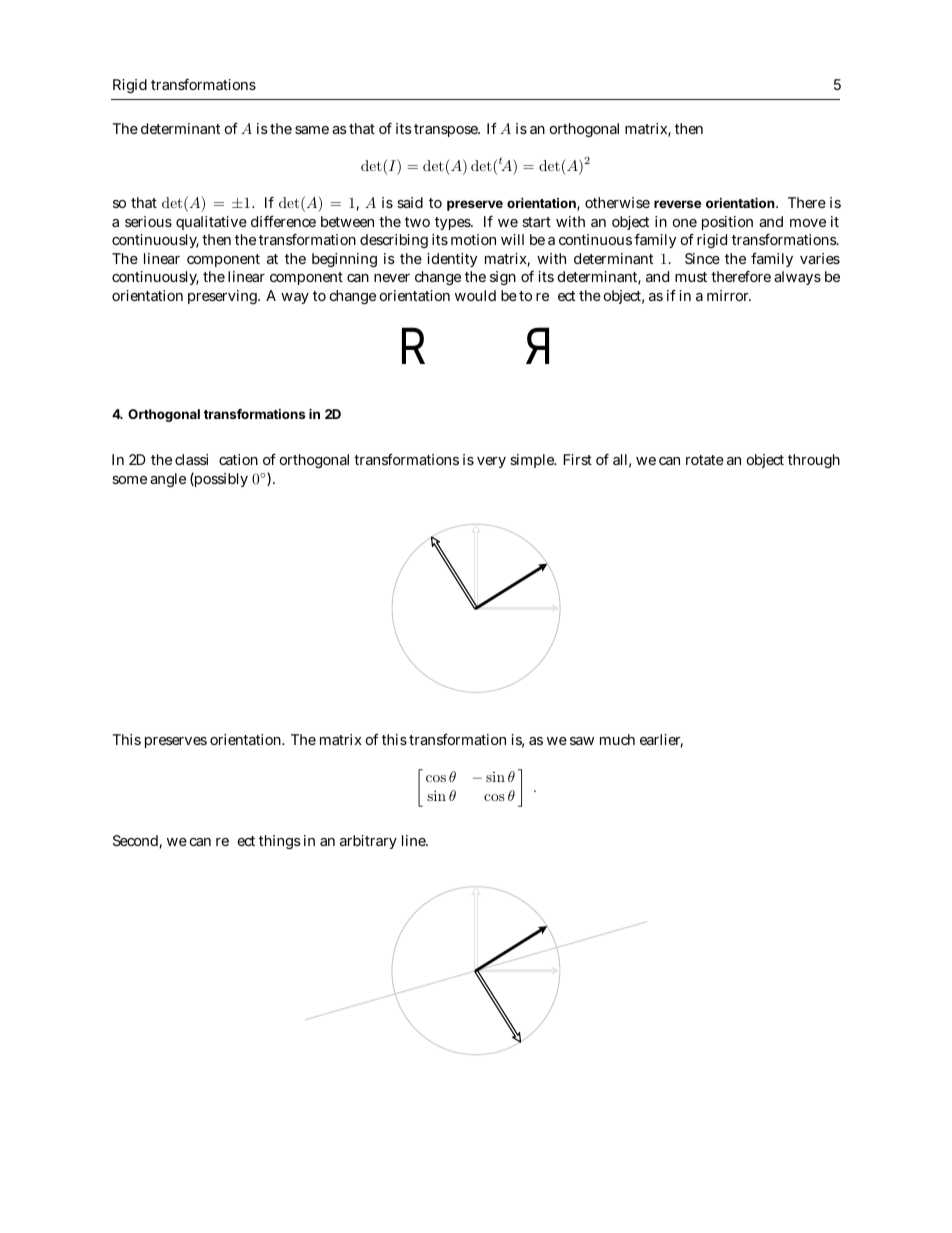  I want to click on very, so click(491, 462).
